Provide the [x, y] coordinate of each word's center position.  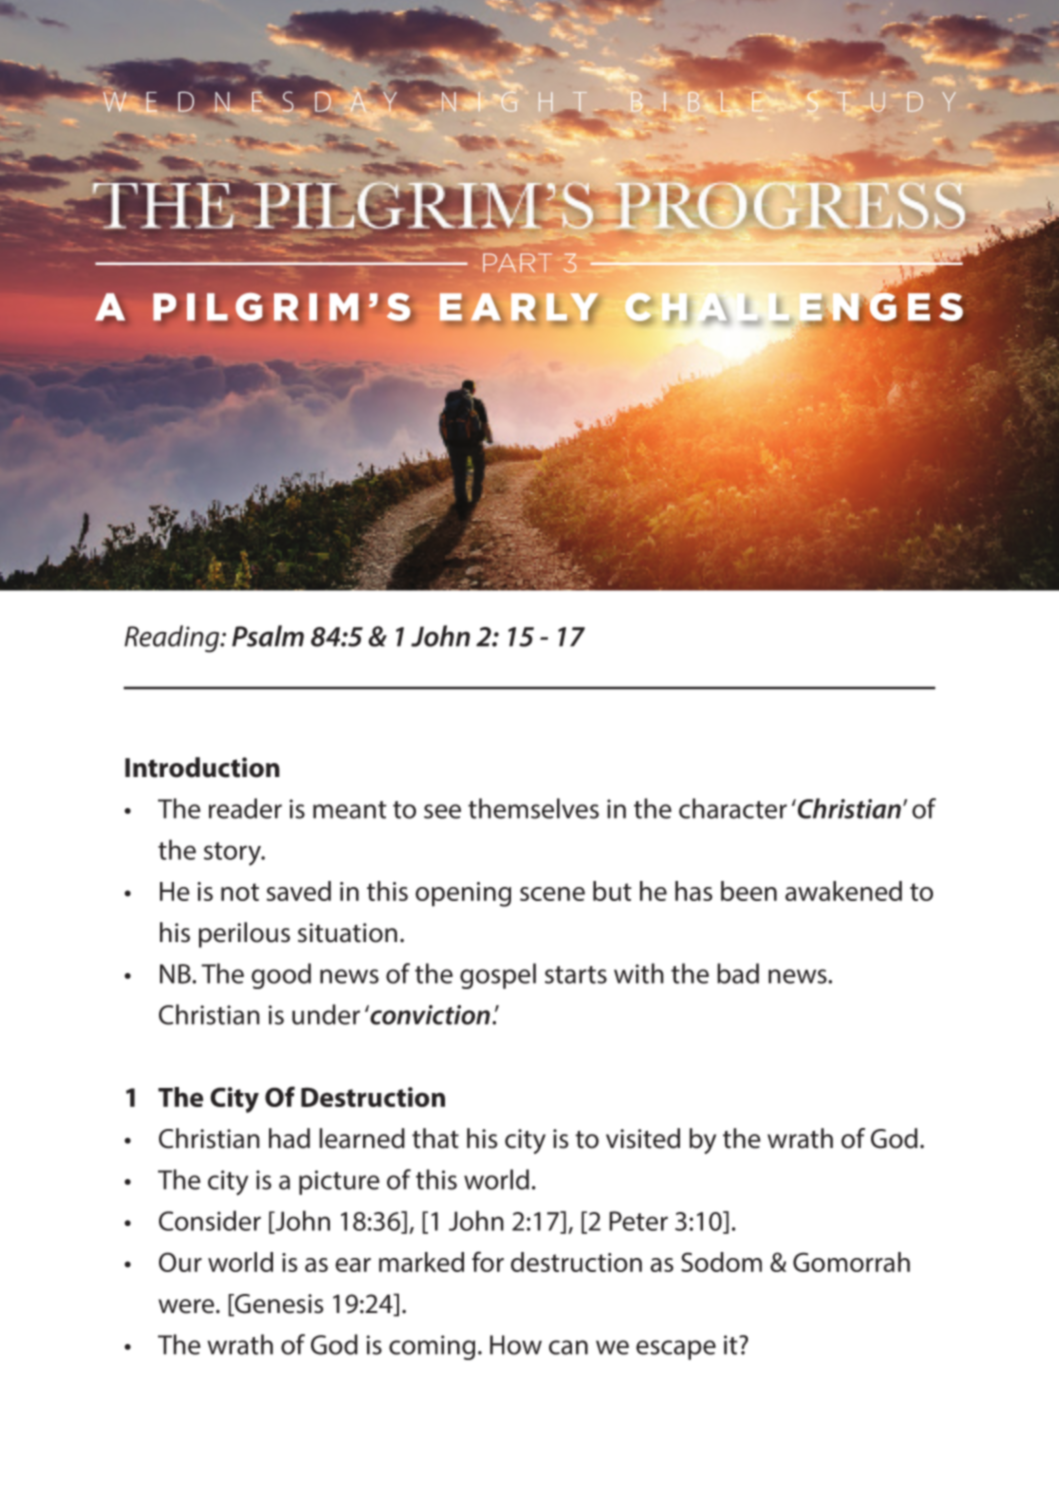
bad [738, 973]
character [733, 808]
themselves [533, 808]
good [281, 976]
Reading [173, 639]
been [749, 891]
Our [180, 1262]
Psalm [268, 636]
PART [517, 262]
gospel [498, 976]
